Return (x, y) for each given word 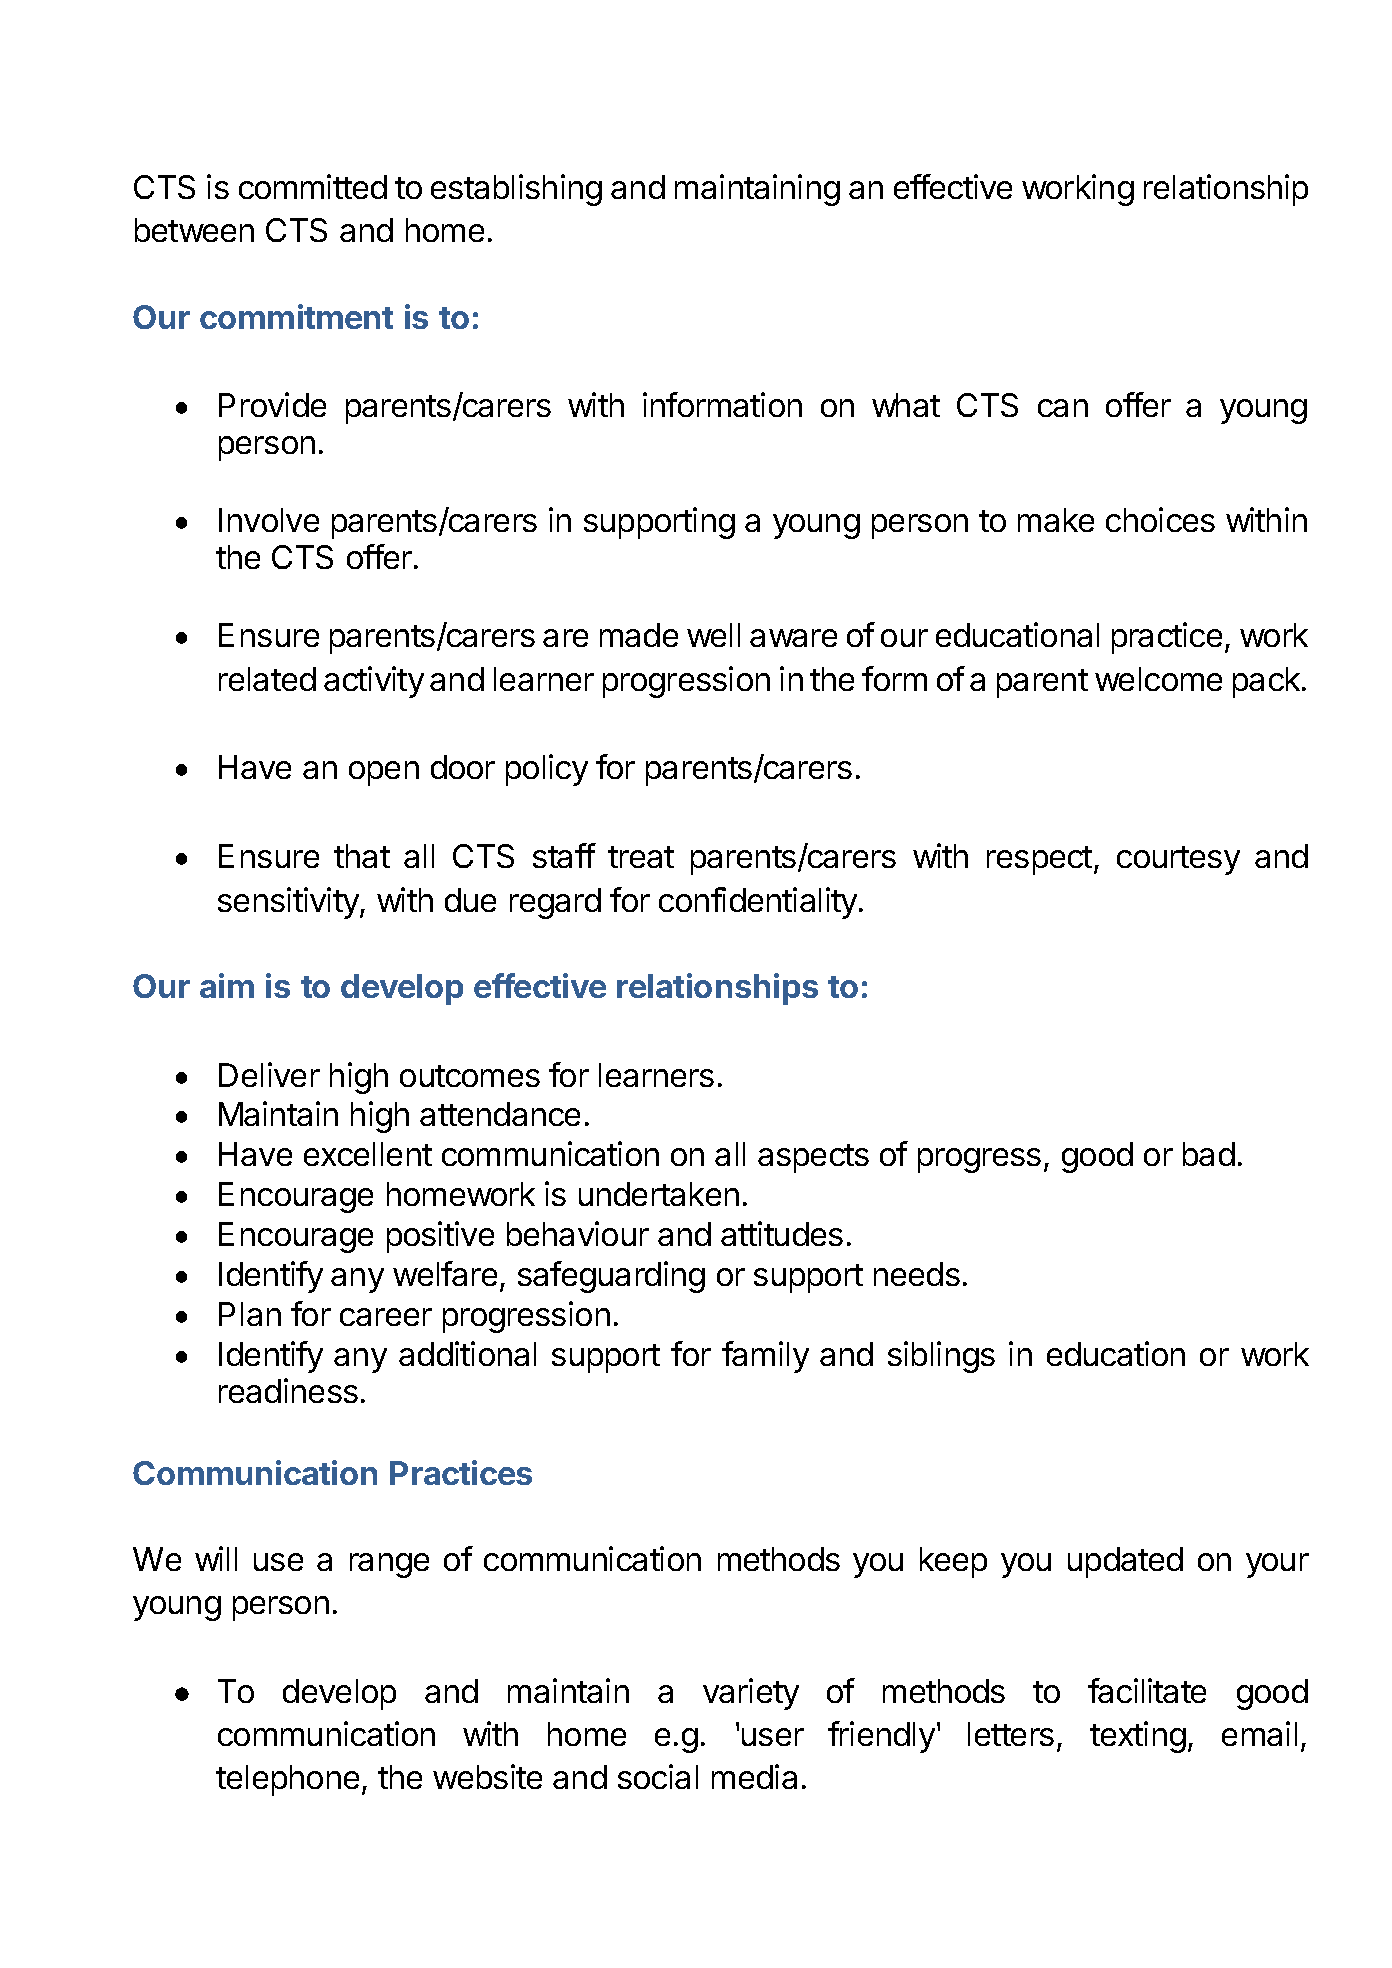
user (773, 1737)
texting (1138, 1737)
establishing (516, 190)
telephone (287, 1780)
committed (313, 186)
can (1063, 408)
